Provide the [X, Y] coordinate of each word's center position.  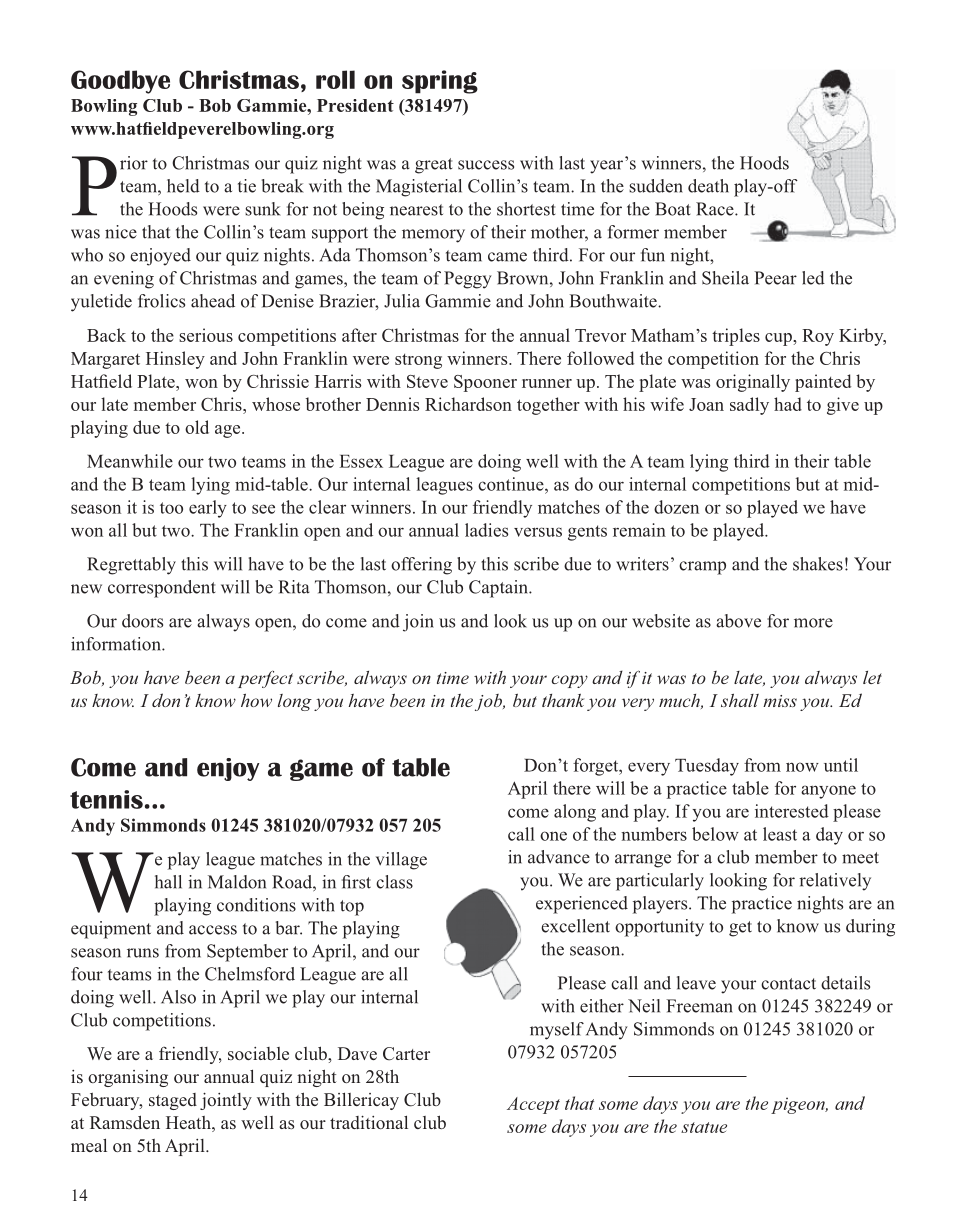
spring [440, 82]
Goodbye [120, 82]
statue [704, 1127]
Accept [533, 1105]
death [708, 186]
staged [173, 1101]
